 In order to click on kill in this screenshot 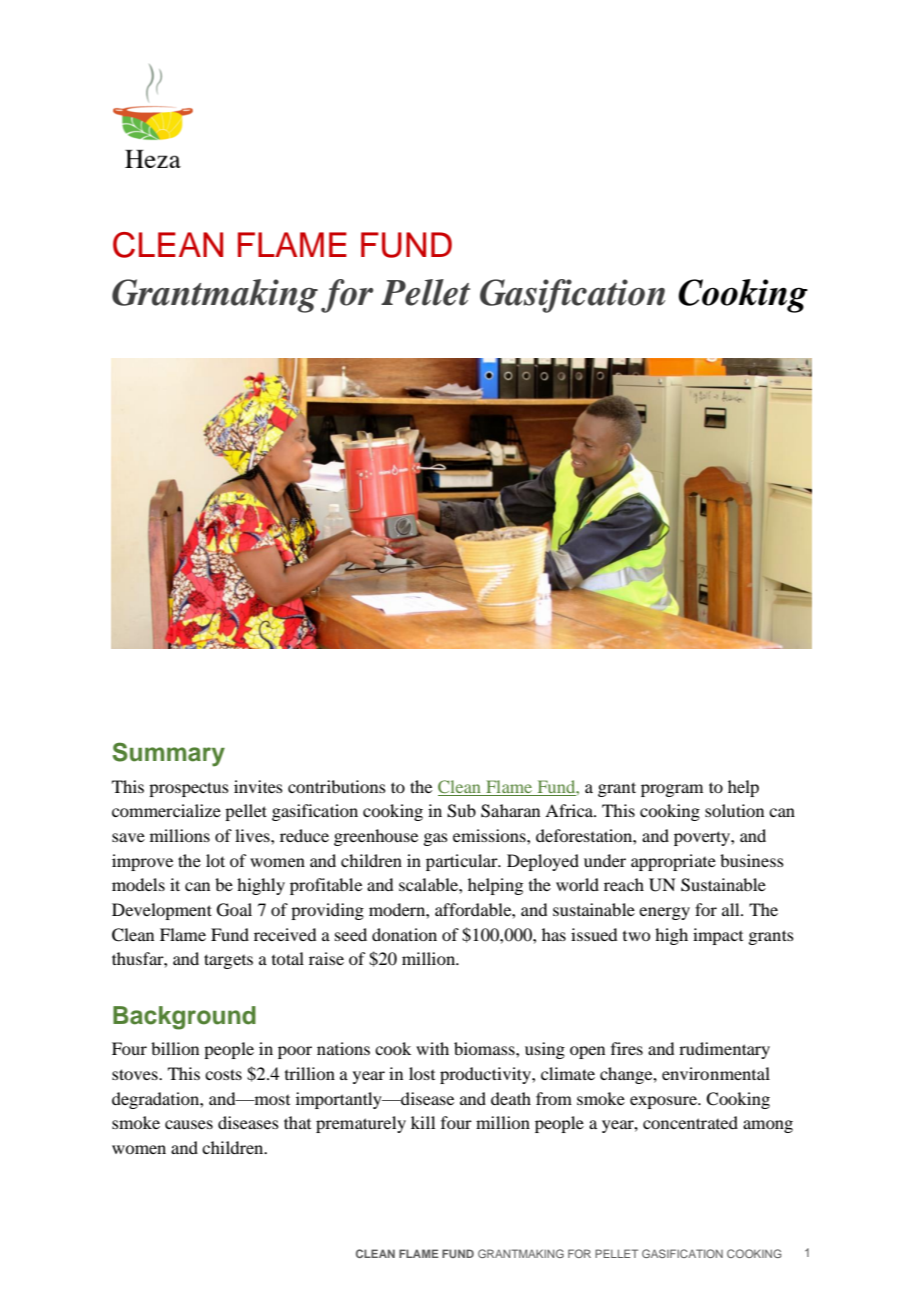, I will do `click(423, 1122)`.
